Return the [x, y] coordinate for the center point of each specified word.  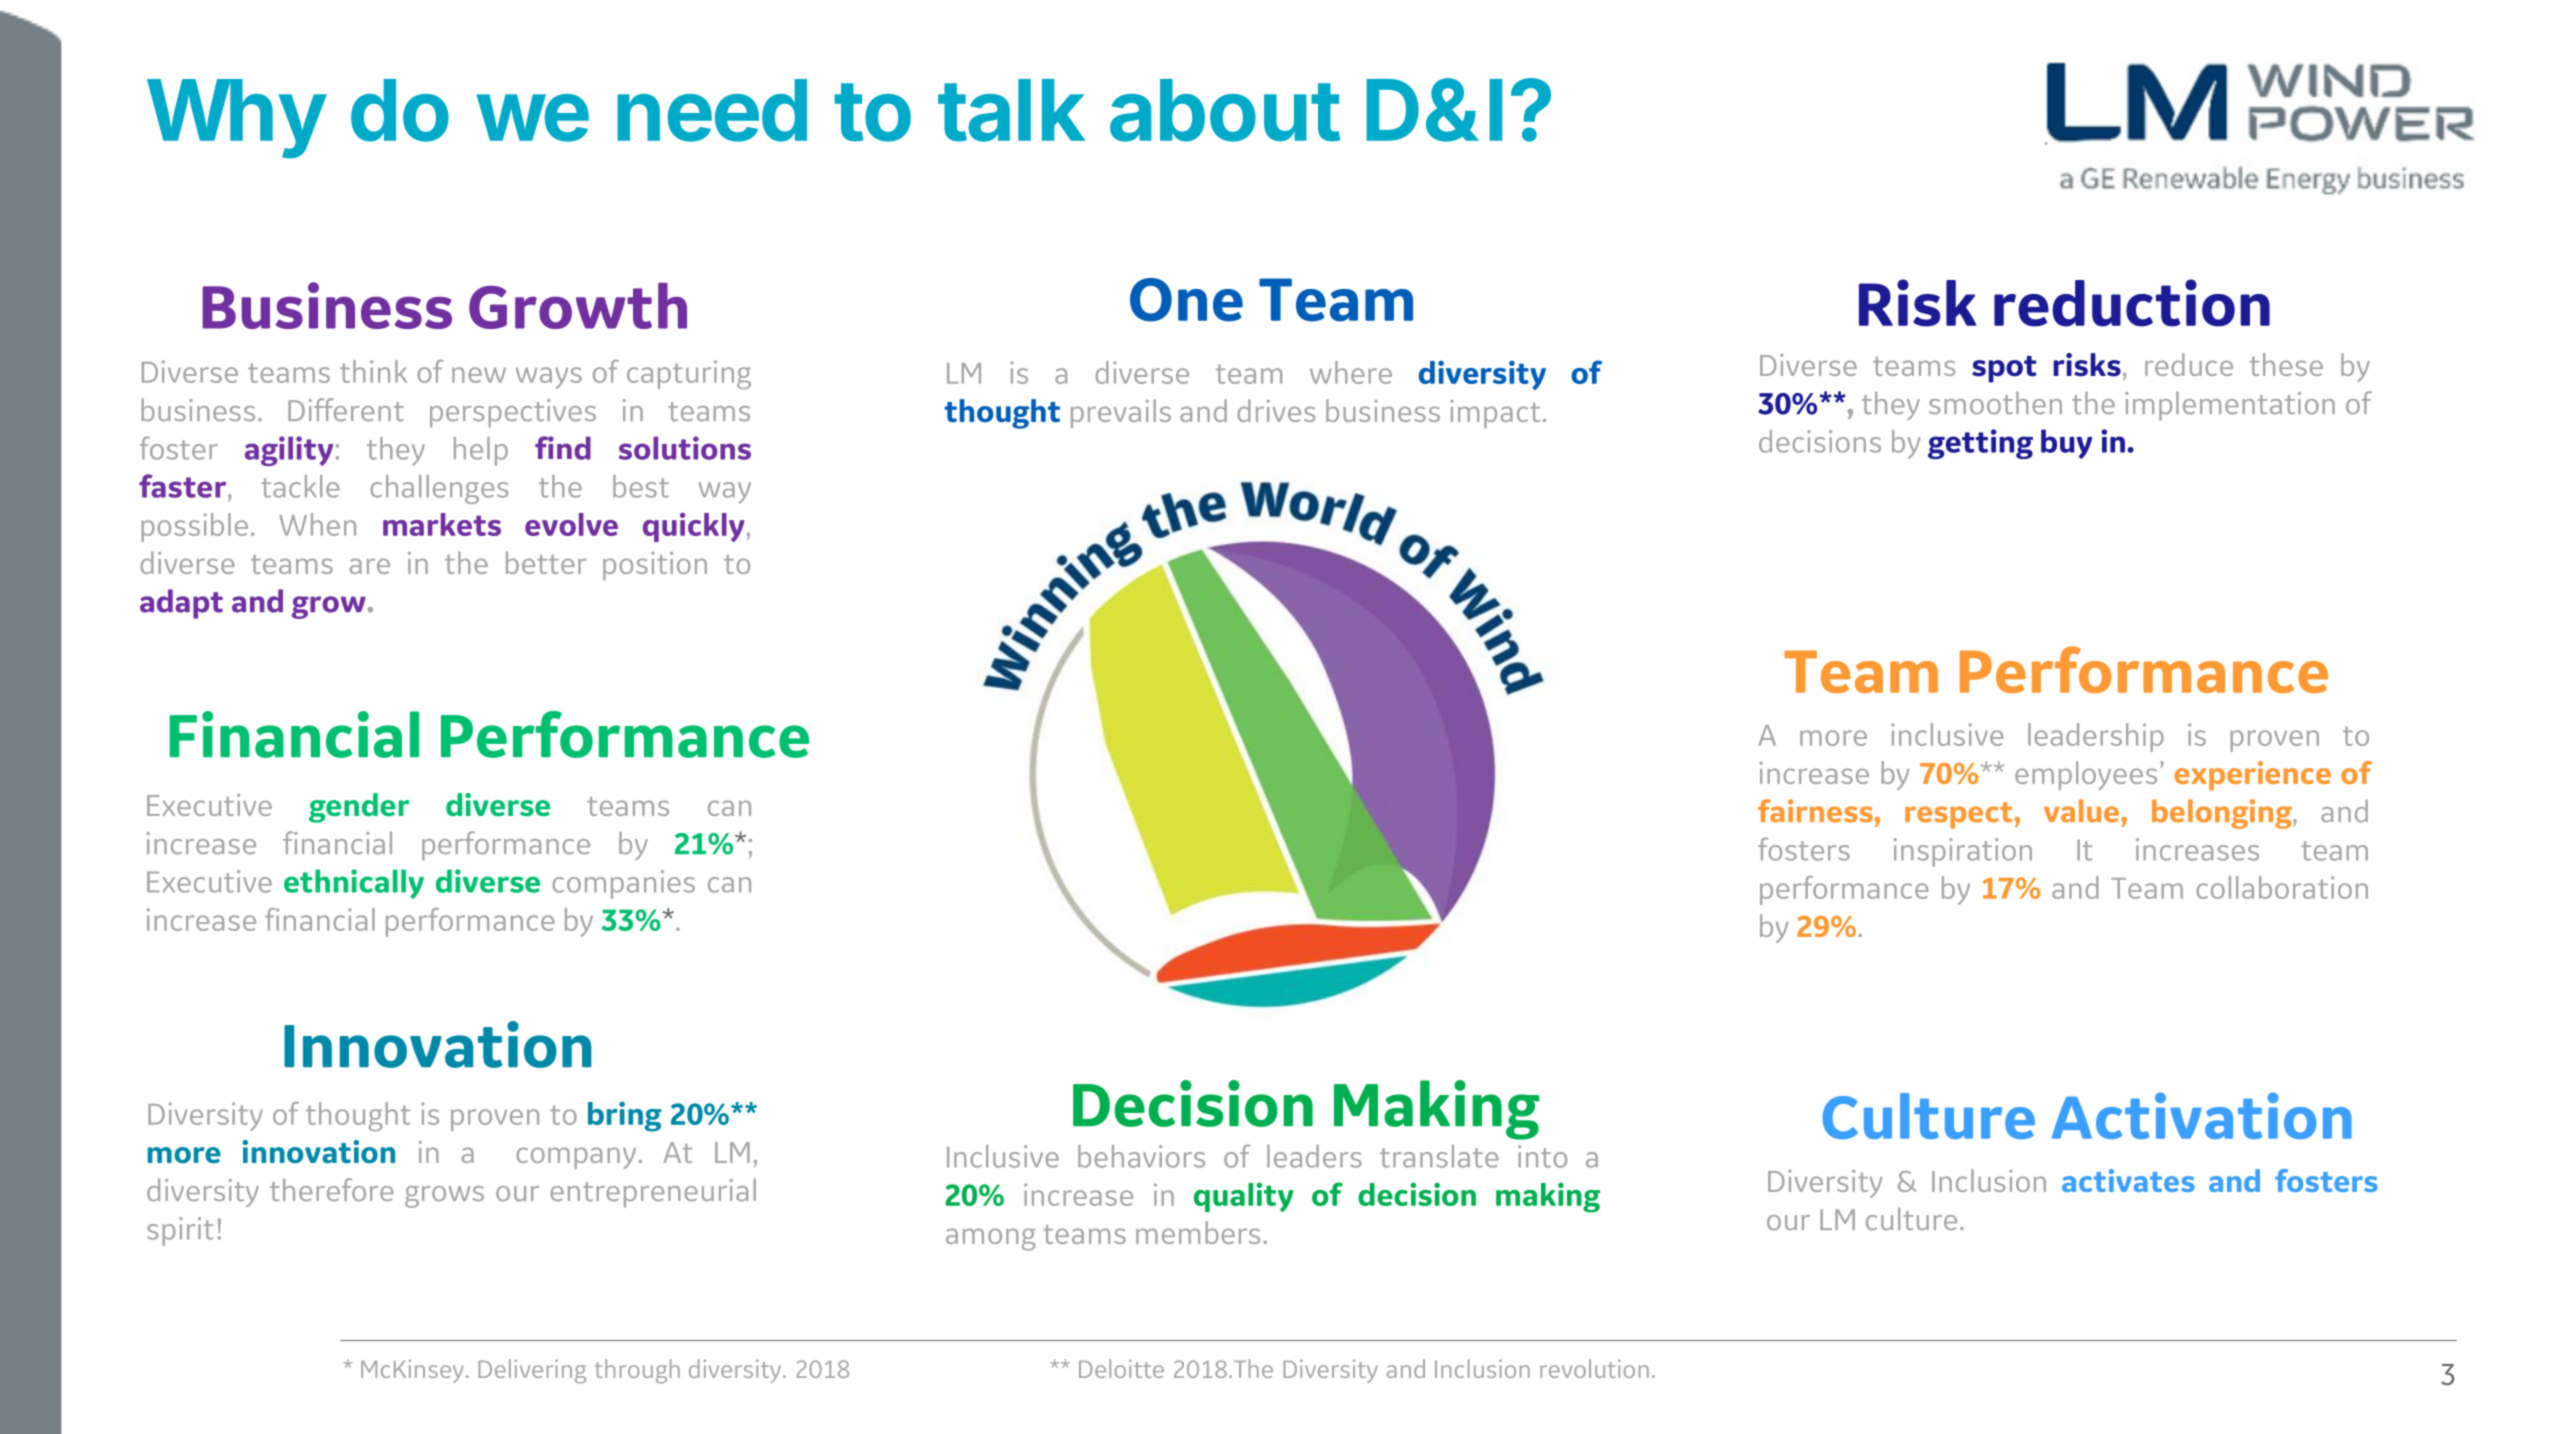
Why [236, 119]
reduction [2132, 303]
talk [1011, 110]
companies [623, 884]
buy [2066, 444]
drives [1276, 410]
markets [442, 524]
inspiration [1963, 852]
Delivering [532, 1371]
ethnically [354, 884]
